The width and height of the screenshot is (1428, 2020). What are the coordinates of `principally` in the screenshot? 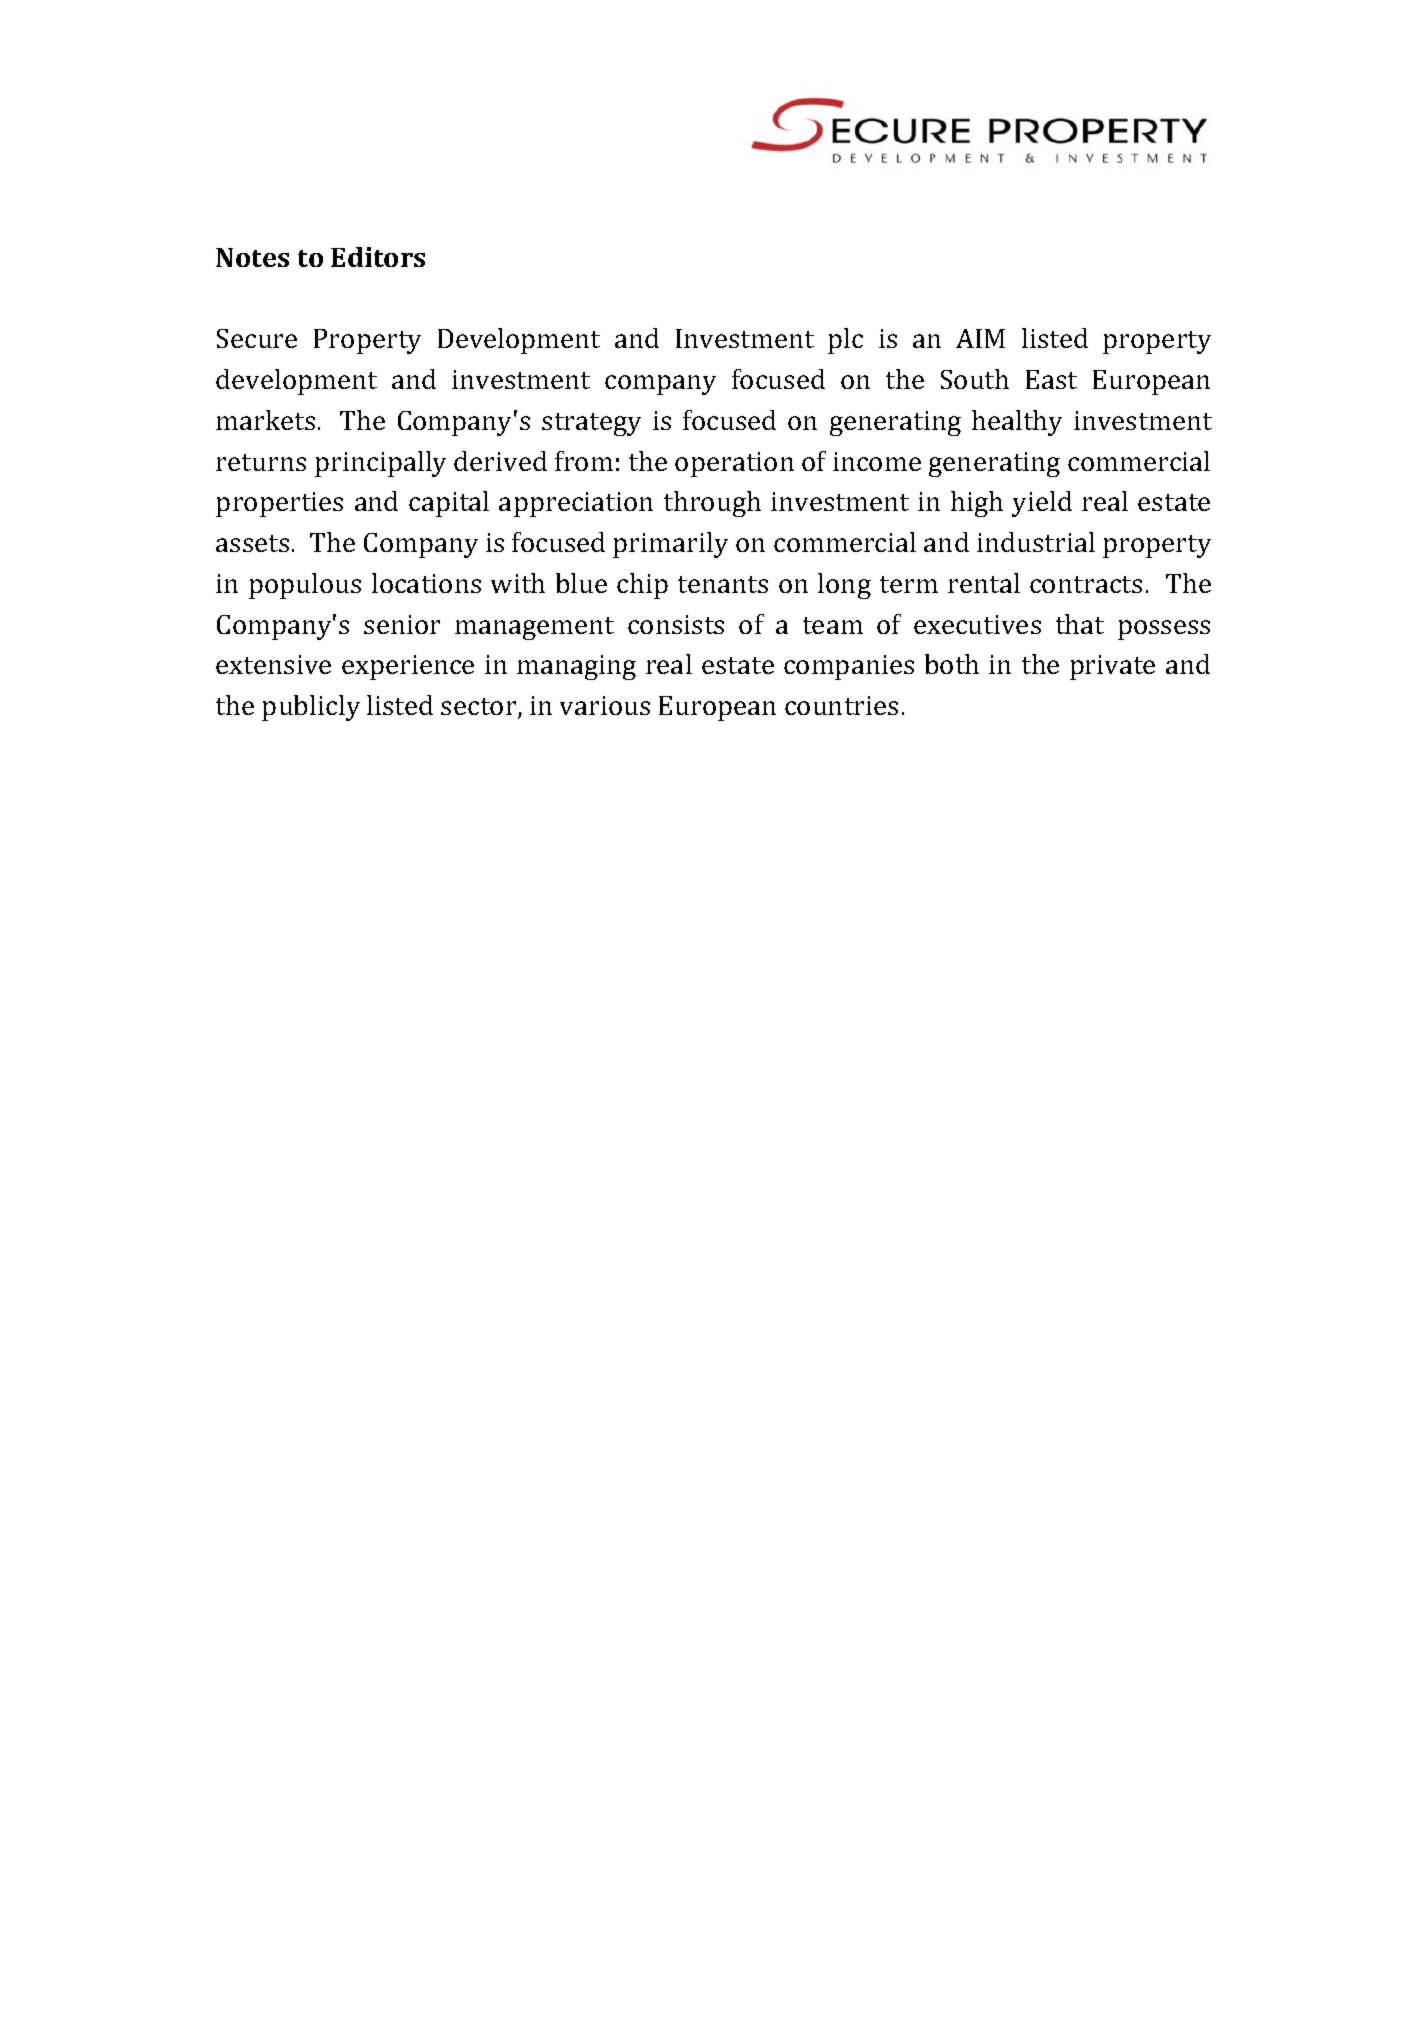 It's located at (380, 464).
